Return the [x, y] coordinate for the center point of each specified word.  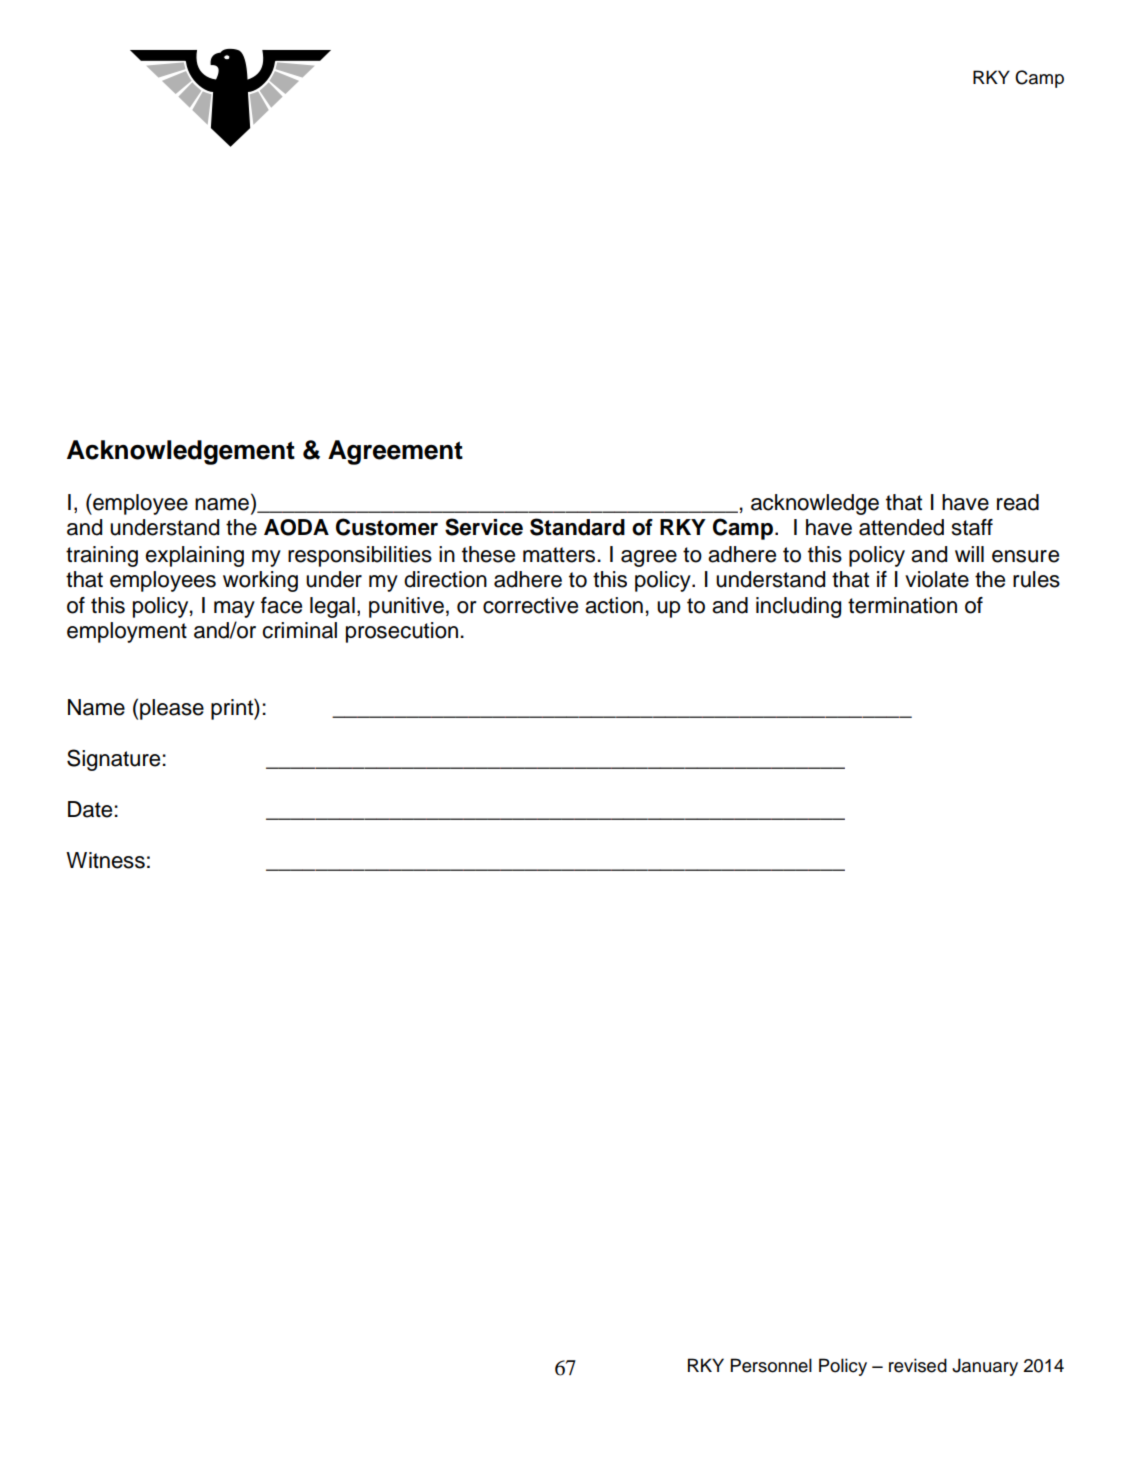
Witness [105, 860]
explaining [194, 556]
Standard [577, 527]
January [985, 1367]
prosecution [402, 632]
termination [902, 605]
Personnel [771, 1365]
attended [901, 527]
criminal [299, 630]
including [798, 607]
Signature [115, 760]
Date [91, 809]
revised [918, 1365]
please [172, 709]
